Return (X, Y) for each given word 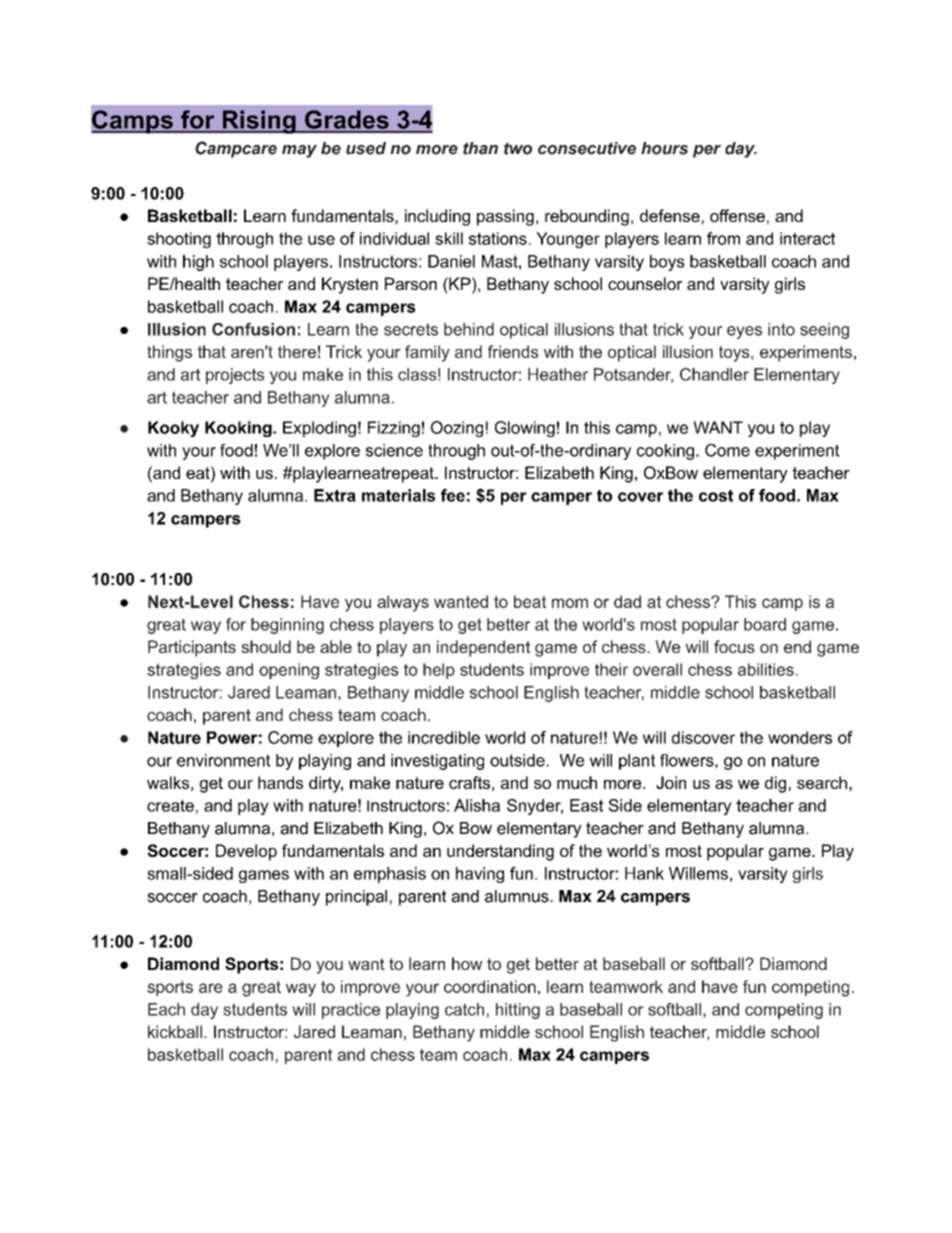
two (518, 148)
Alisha (477, 805)
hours (664, 148)
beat (530, 601)
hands (280, 782)
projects (235, 376)
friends (513, 351)
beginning (287, 626)
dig (777, 784)
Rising (259, 122)
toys (735, 354)
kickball (175, 1031)
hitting (518, 1011)
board (765, 624)
